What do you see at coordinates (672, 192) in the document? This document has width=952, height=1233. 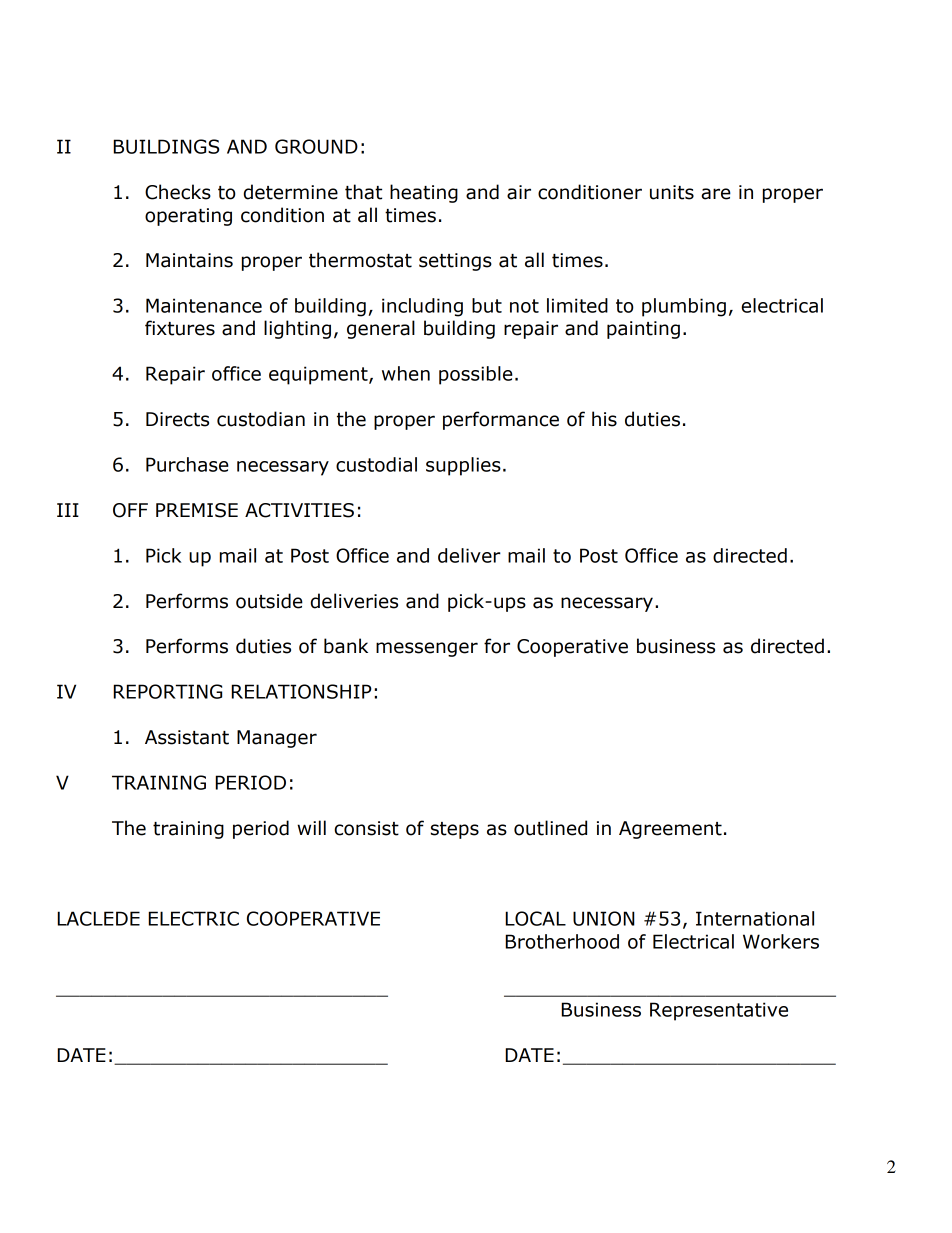 I see `units` at bounding box center [672, 192].
